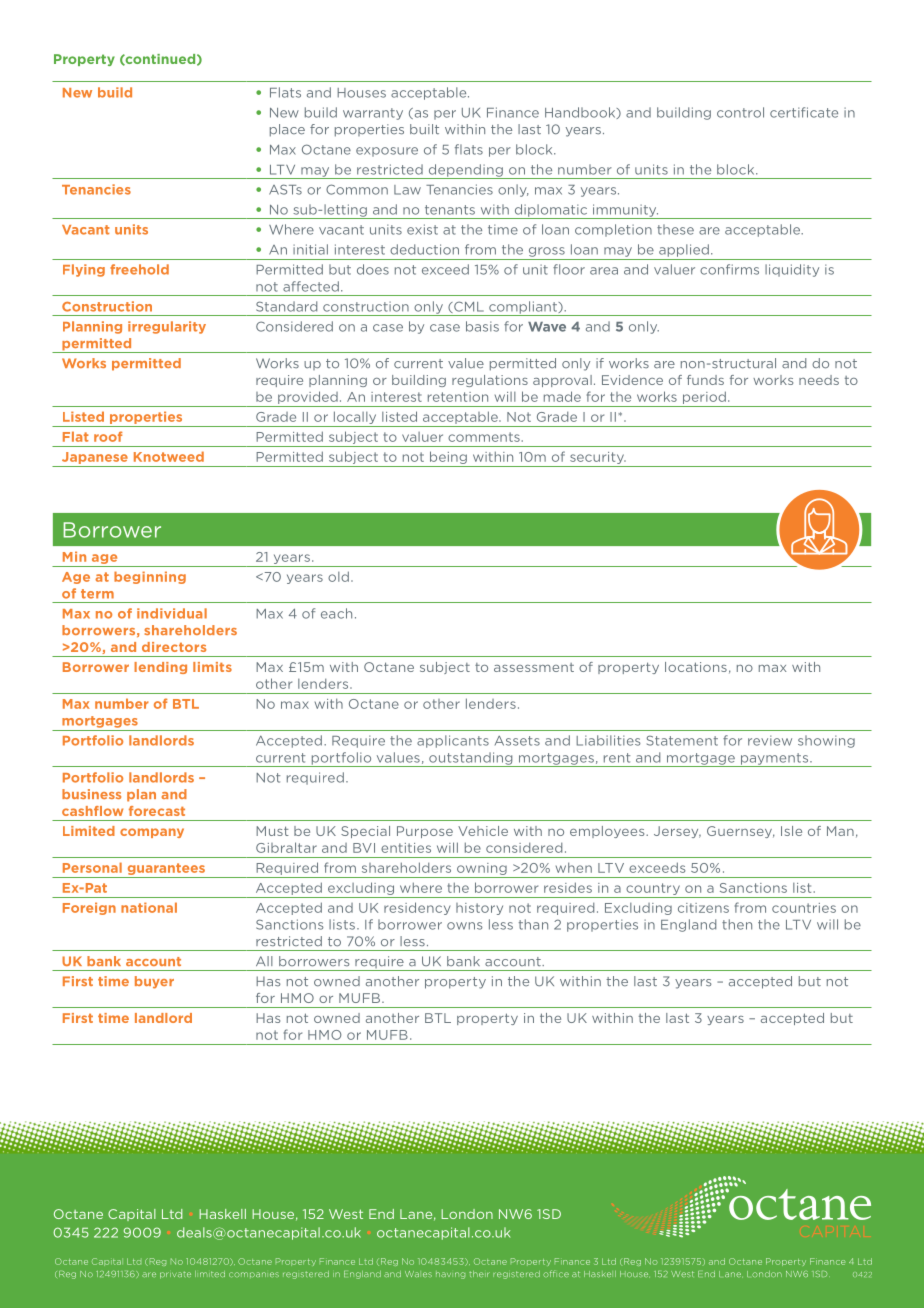  What do you see at coordinates (175, 1275) in the image?
I see `private` at bounding box center [175, 1275].
